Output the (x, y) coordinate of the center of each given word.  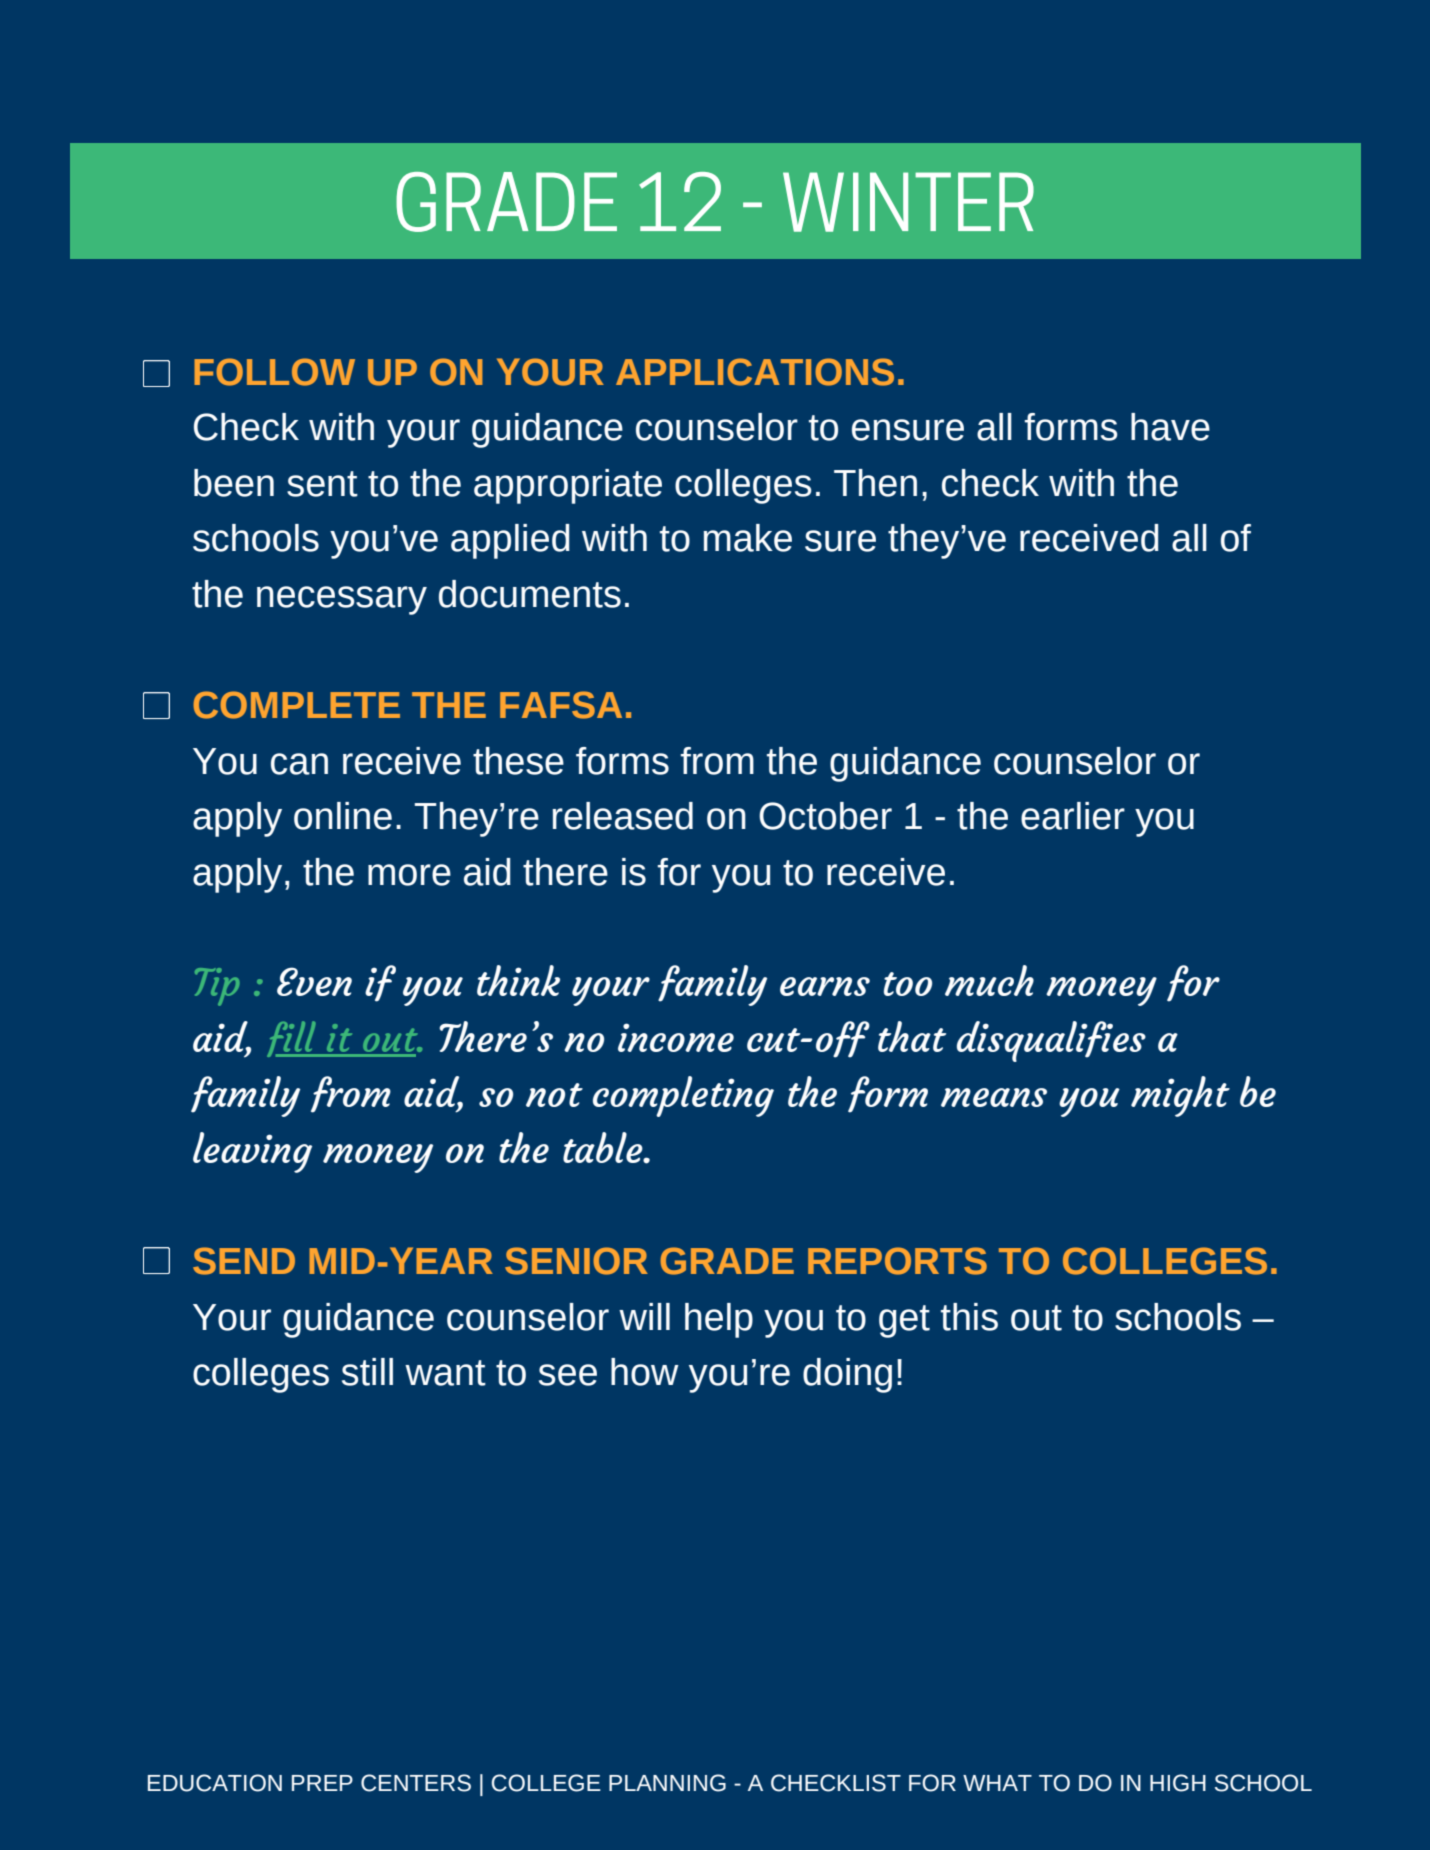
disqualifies (1051, 1041)
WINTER (908, 202)
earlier (1073, 816)
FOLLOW (274, 372)
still (367, 1372)
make (748, 538)
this (969, 1317)
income (676, 1037)
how (645, 1372)
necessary (342, 600)
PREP (322, 1783)
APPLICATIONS (755, 372)
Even (314, 981)
